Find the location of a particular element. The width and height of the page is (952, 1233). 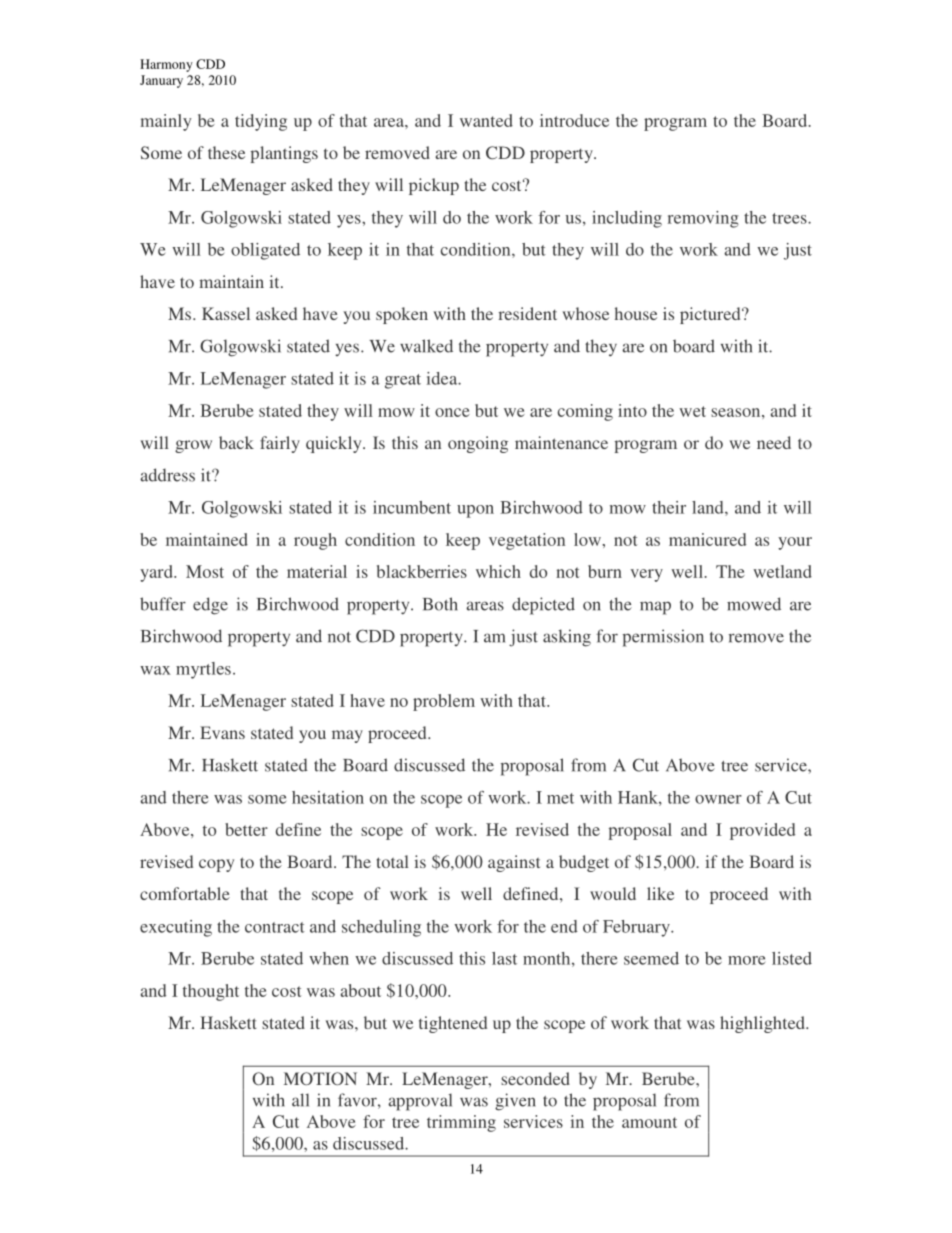

which is located at coordinates (498, 571).
